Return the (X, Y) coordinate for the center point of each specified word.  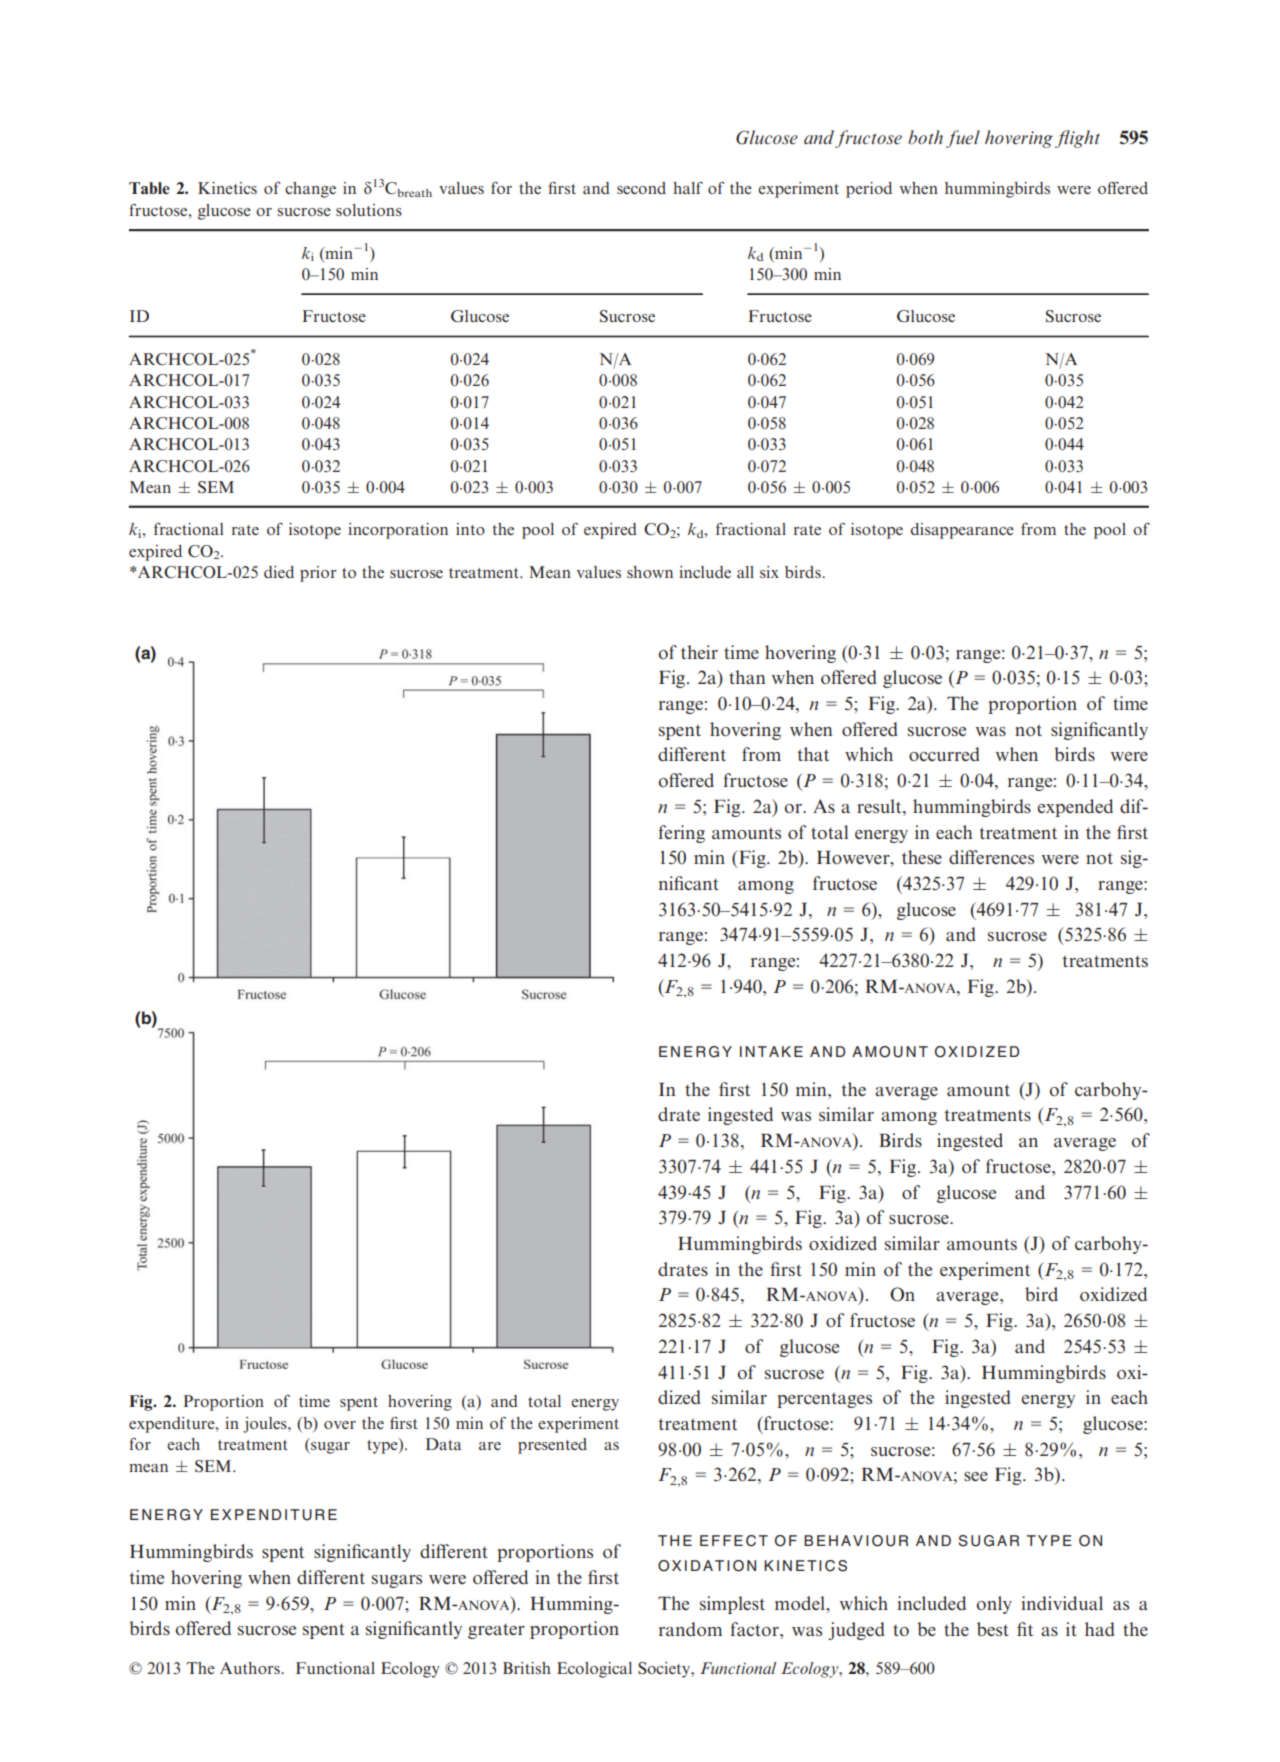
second (641, 188)
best (993, 1629)
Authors (251, 1668)
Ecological (594, 1670)
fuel (963, 139)
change (310, 190)
